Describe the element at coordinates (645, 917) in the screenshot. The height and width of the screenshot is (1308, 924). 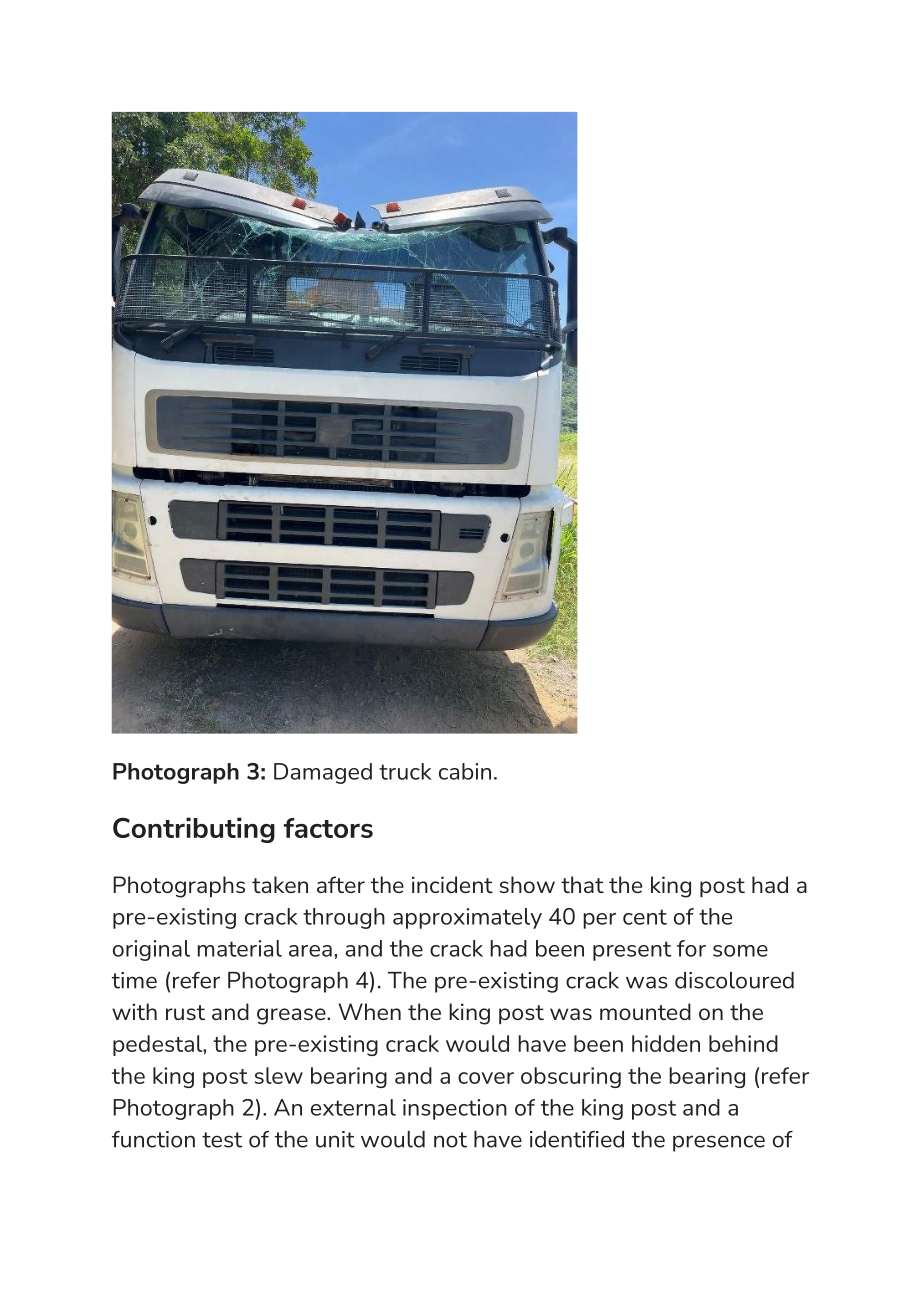
I see `cent` at that location.
